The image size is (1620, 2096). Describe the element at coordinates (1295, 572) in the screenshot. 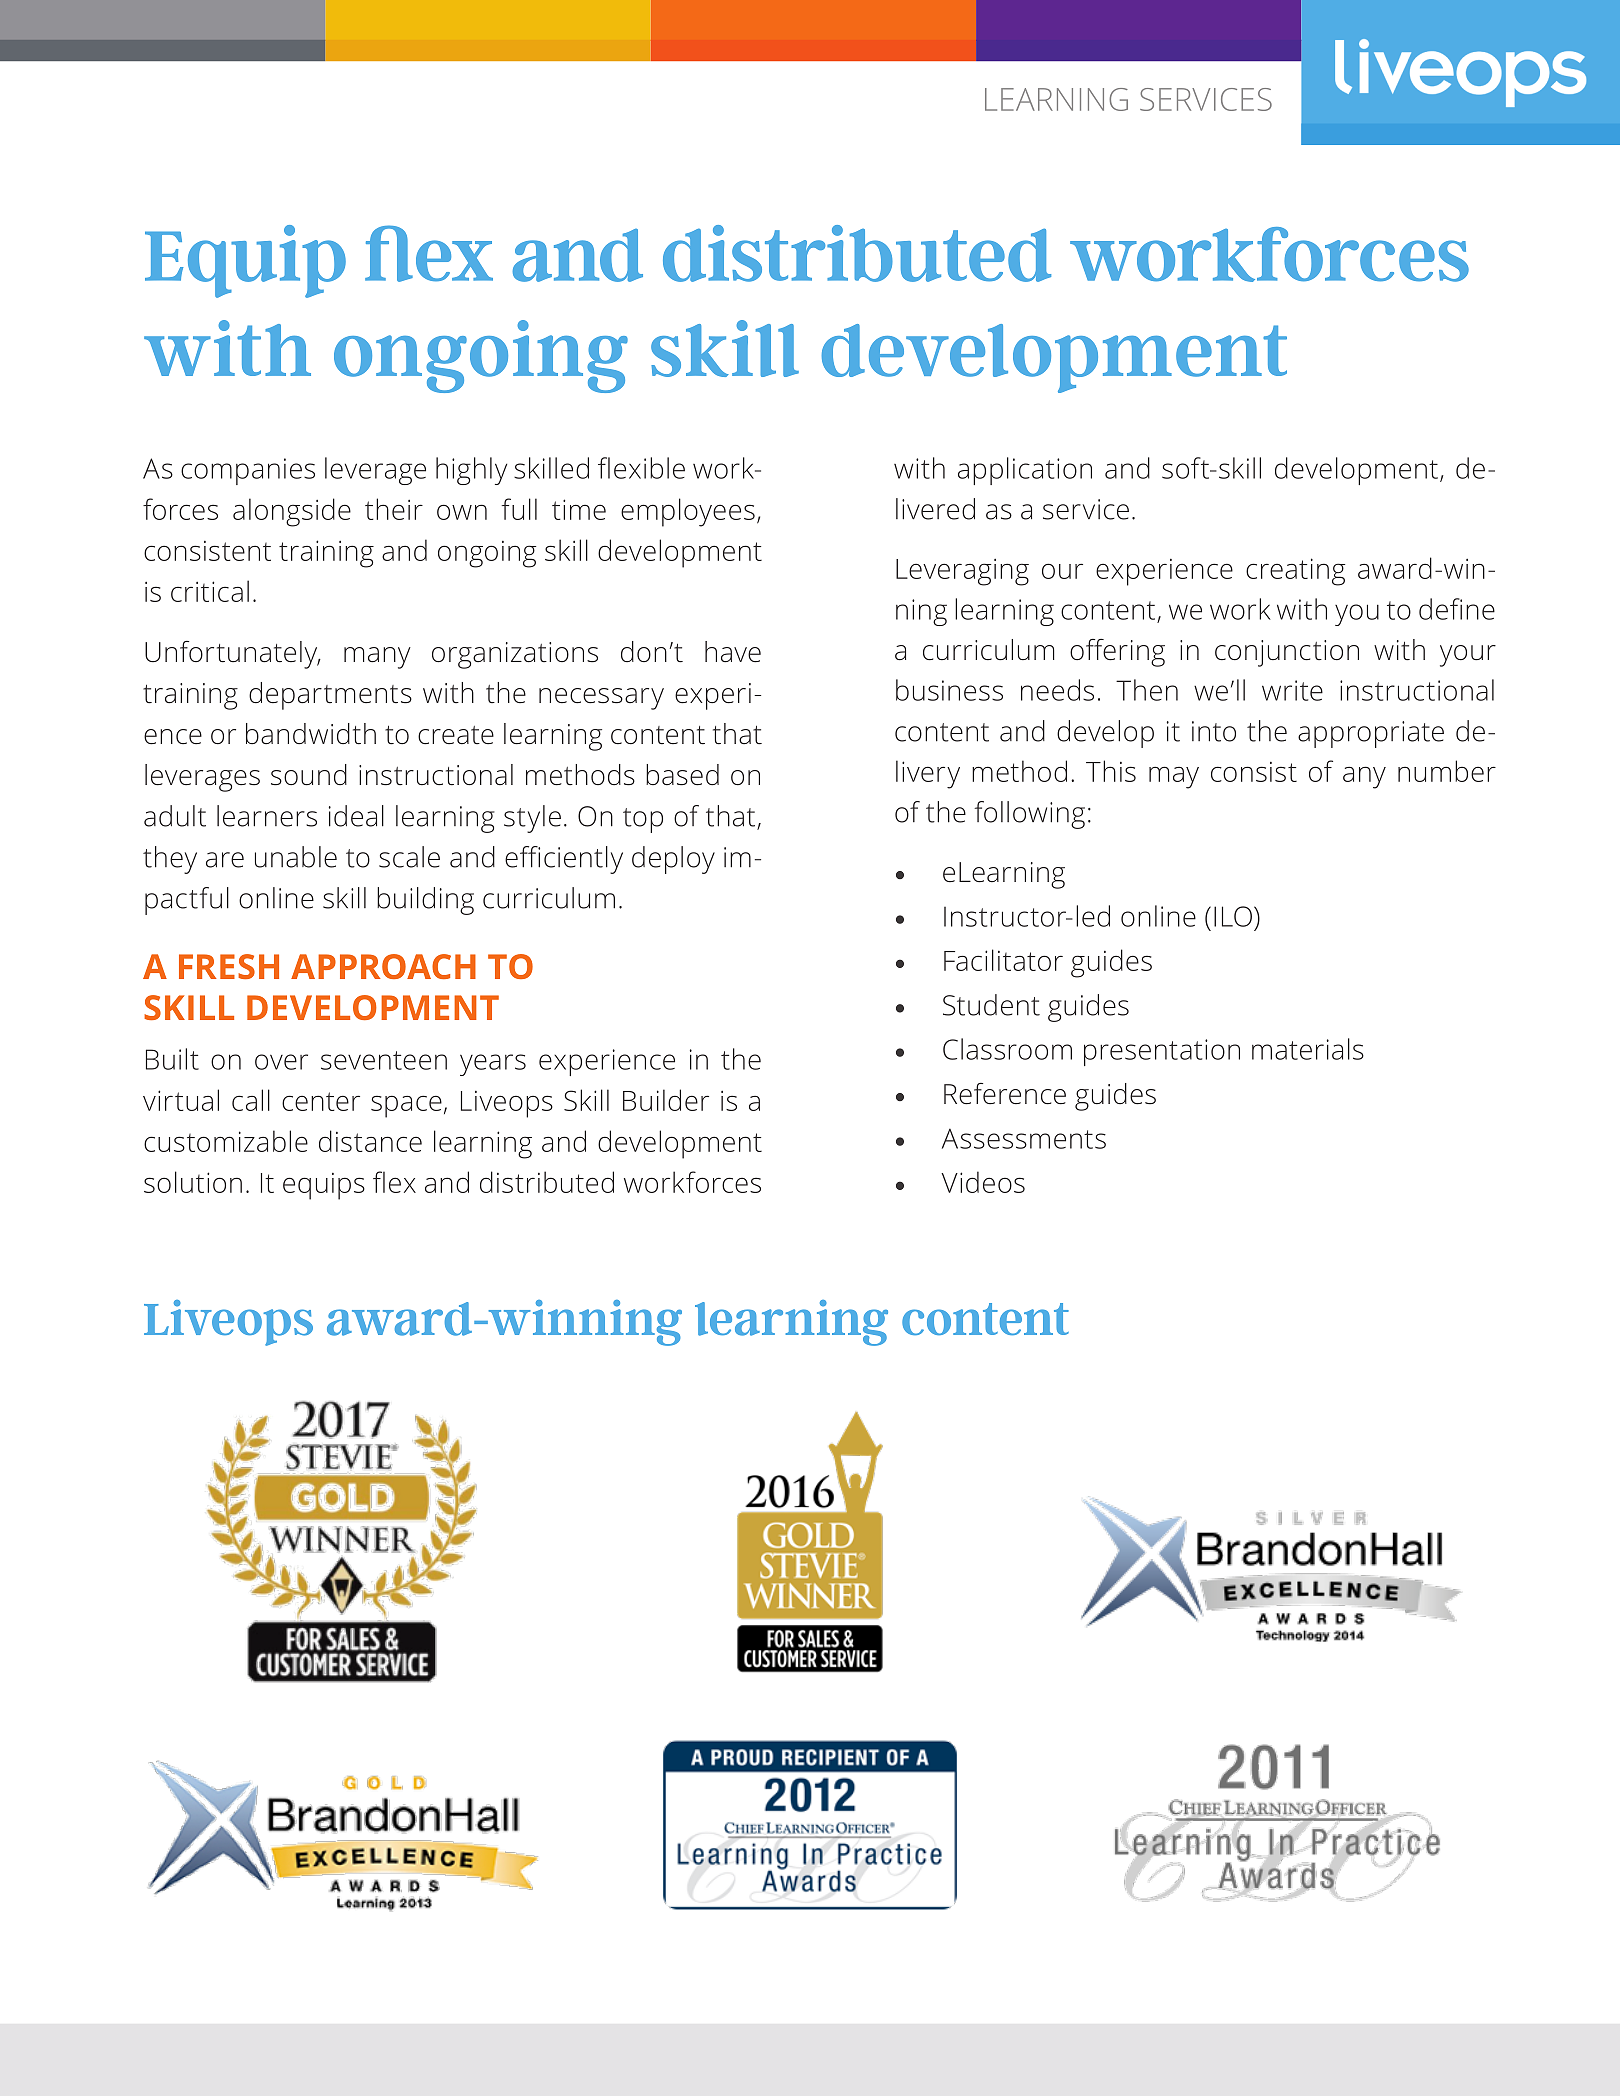

I see `creating` at that location.
